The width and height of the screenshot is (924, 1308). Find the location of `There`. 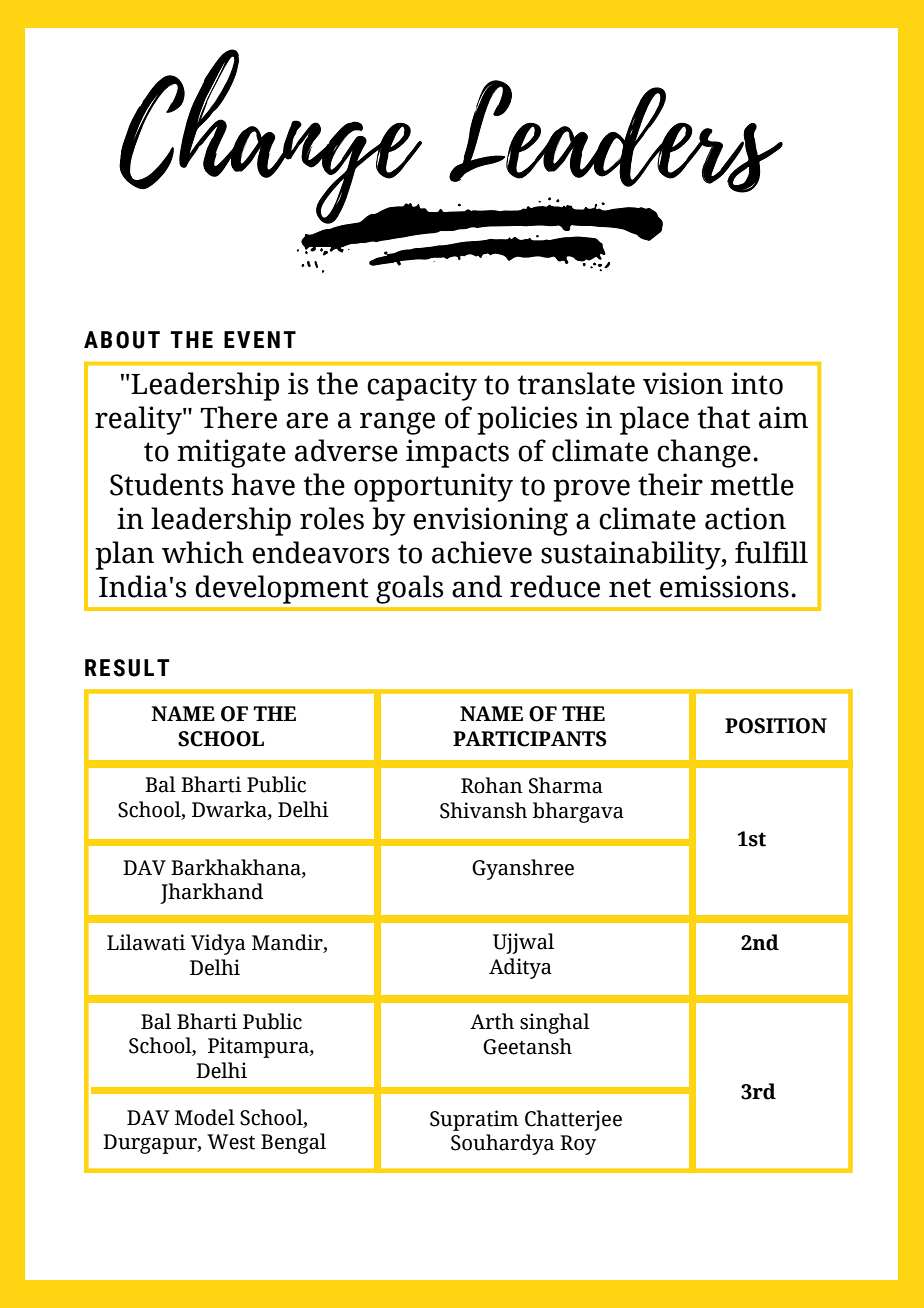

There is located at coordinates (238, 417).
